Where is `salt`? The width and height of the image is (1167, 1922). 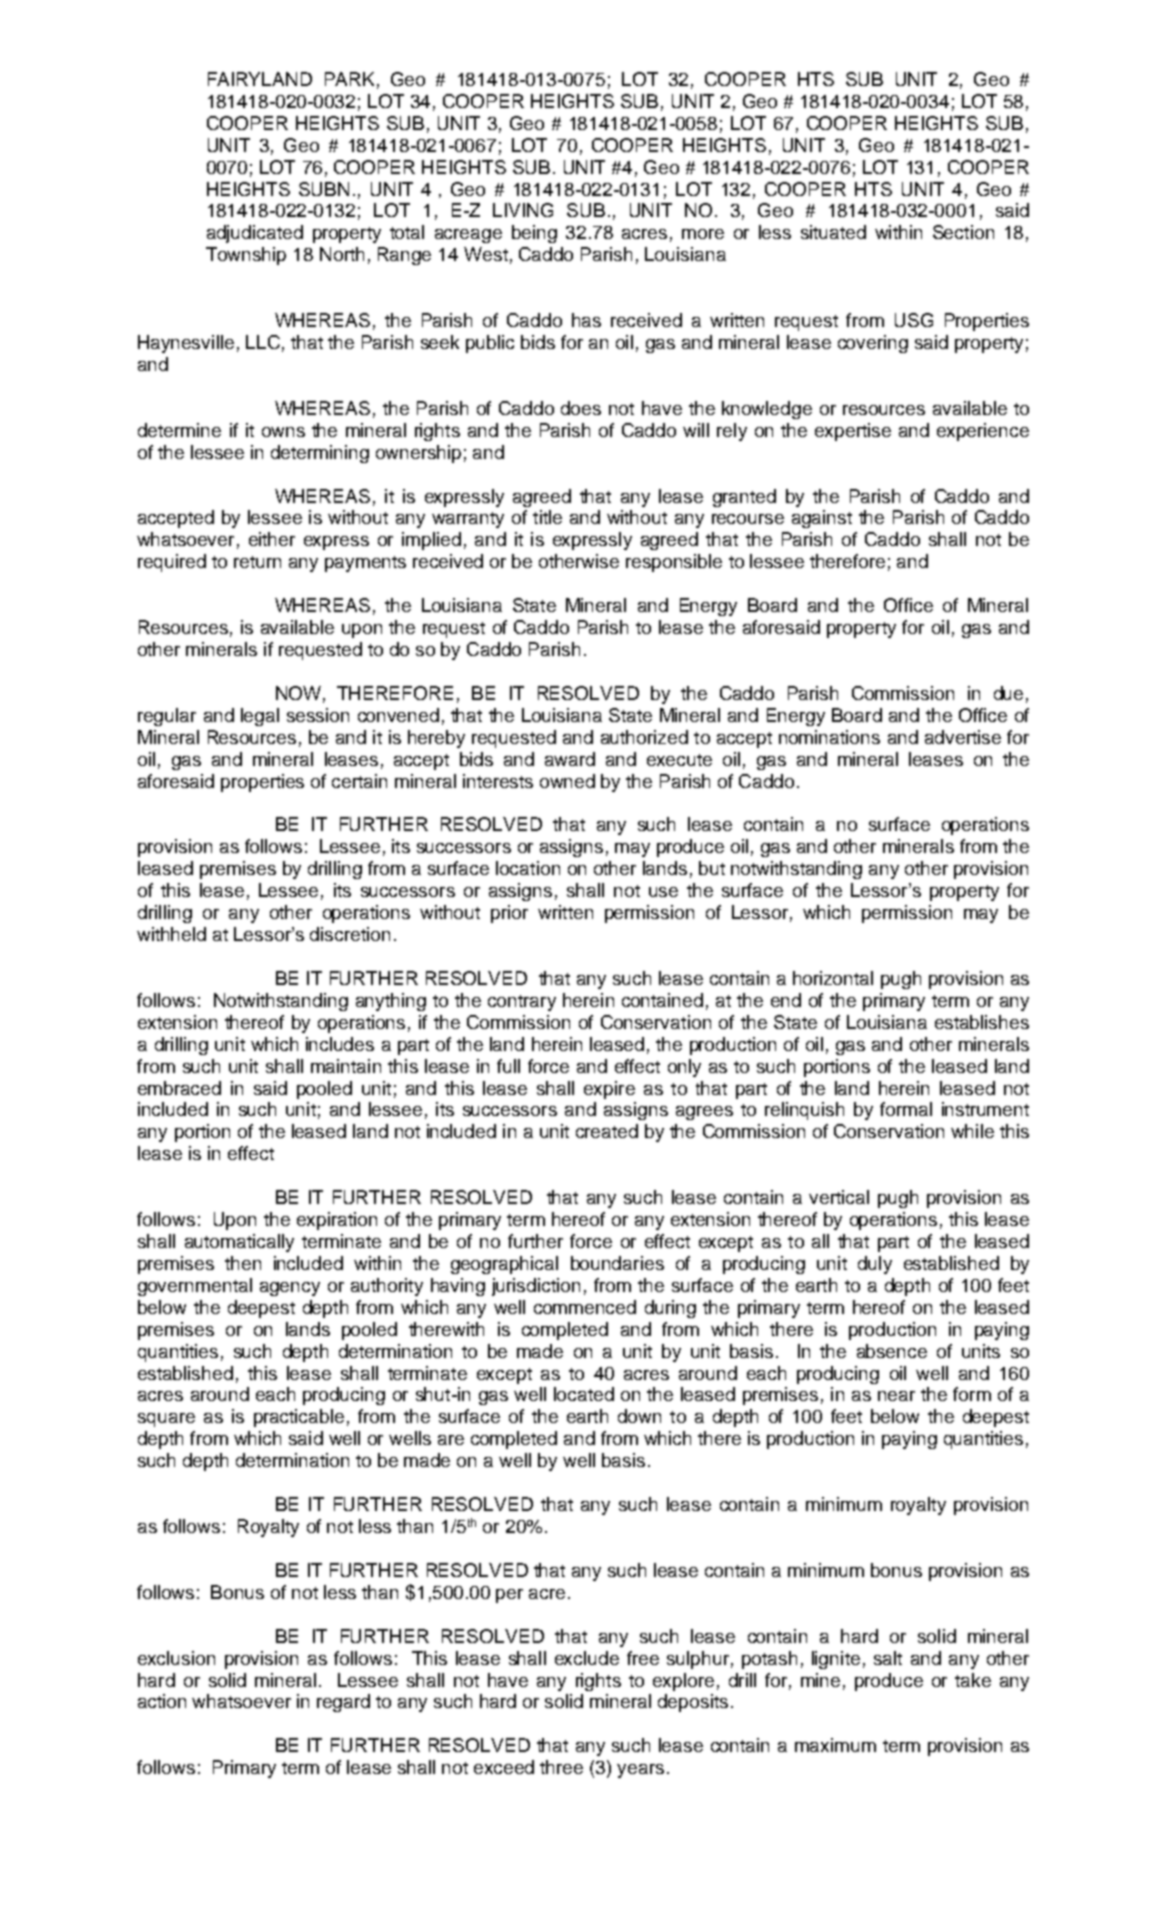
salt is located at coordinates (888, 1658).
